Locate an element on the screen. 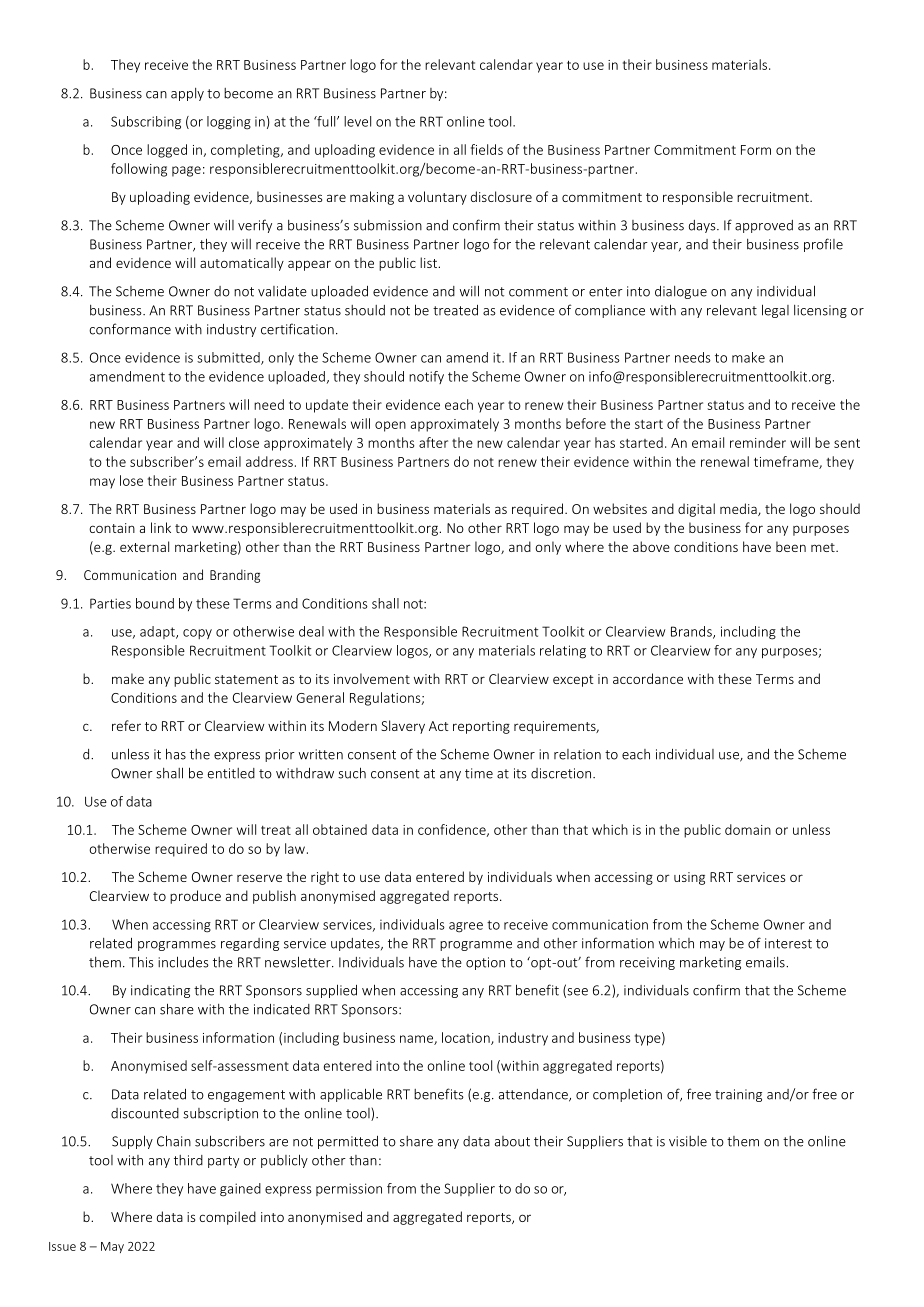 This screenshot has width=924, height=1307. submitted is located at coordinates (229, 358).
